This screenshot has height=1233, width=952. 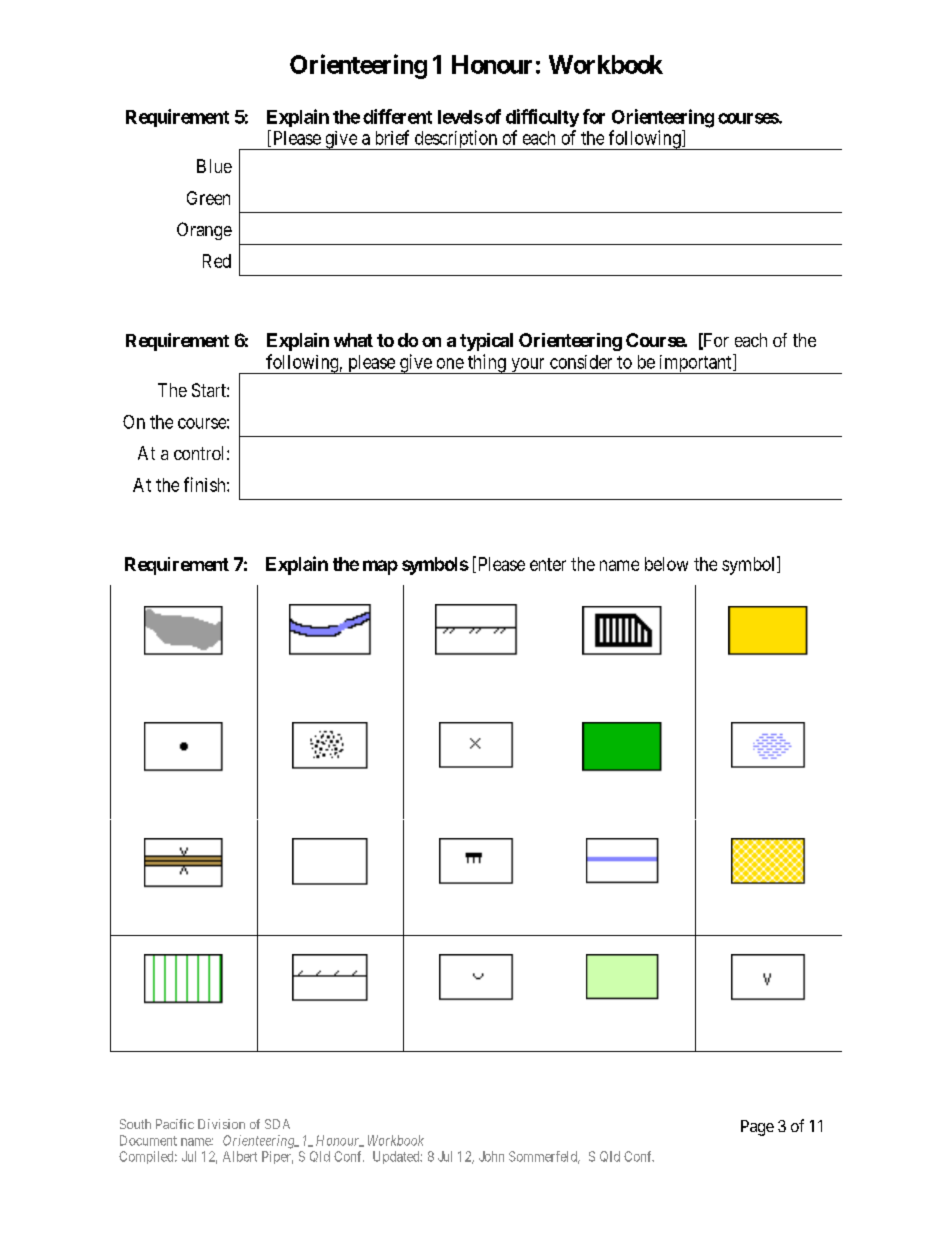 What do you see at coordinates (221, 1124) in the screenshot?
I see `Division` at bounding box center [221, 1124].
